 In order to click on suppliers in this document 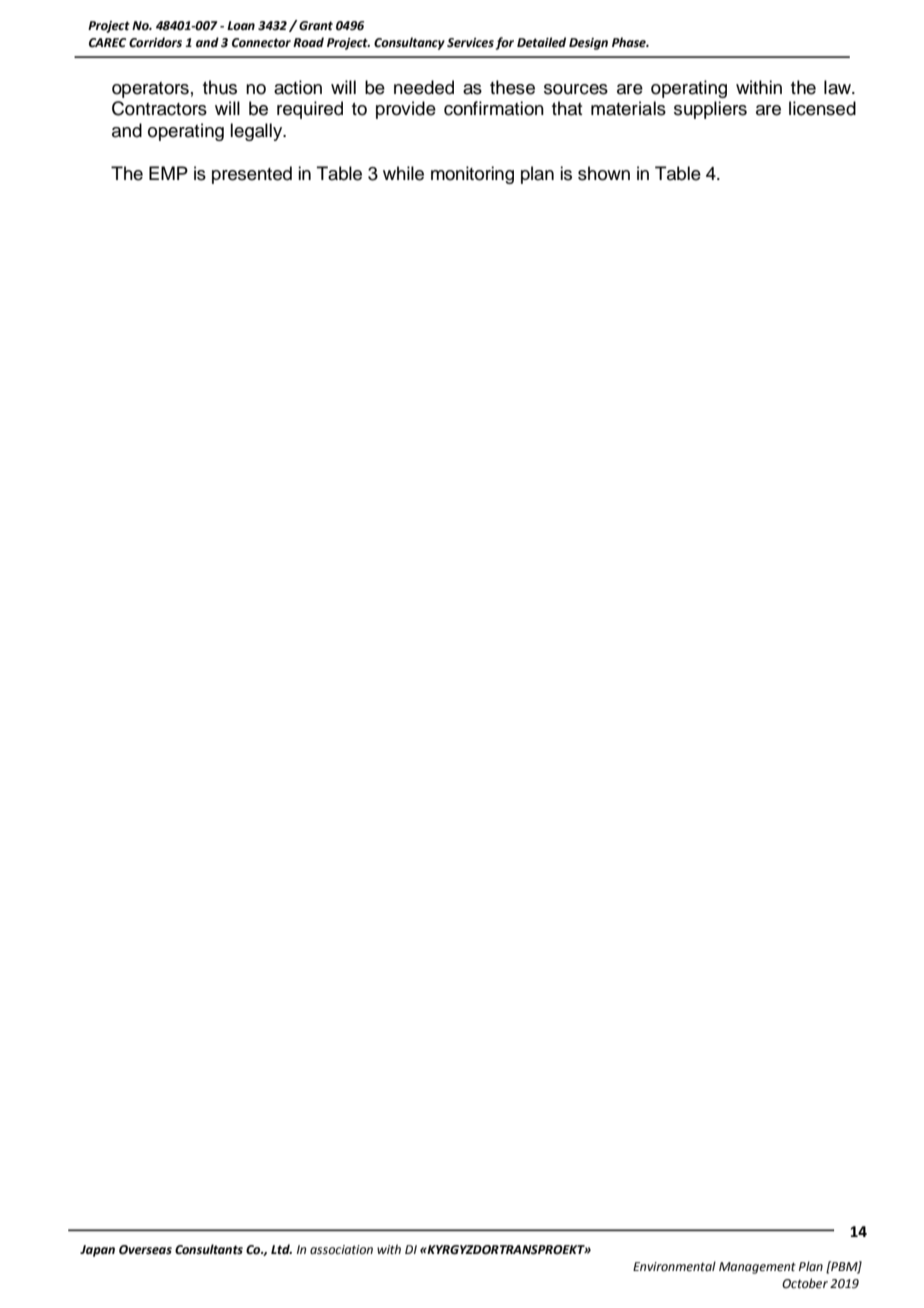, I will do `click(710, 110)`.
